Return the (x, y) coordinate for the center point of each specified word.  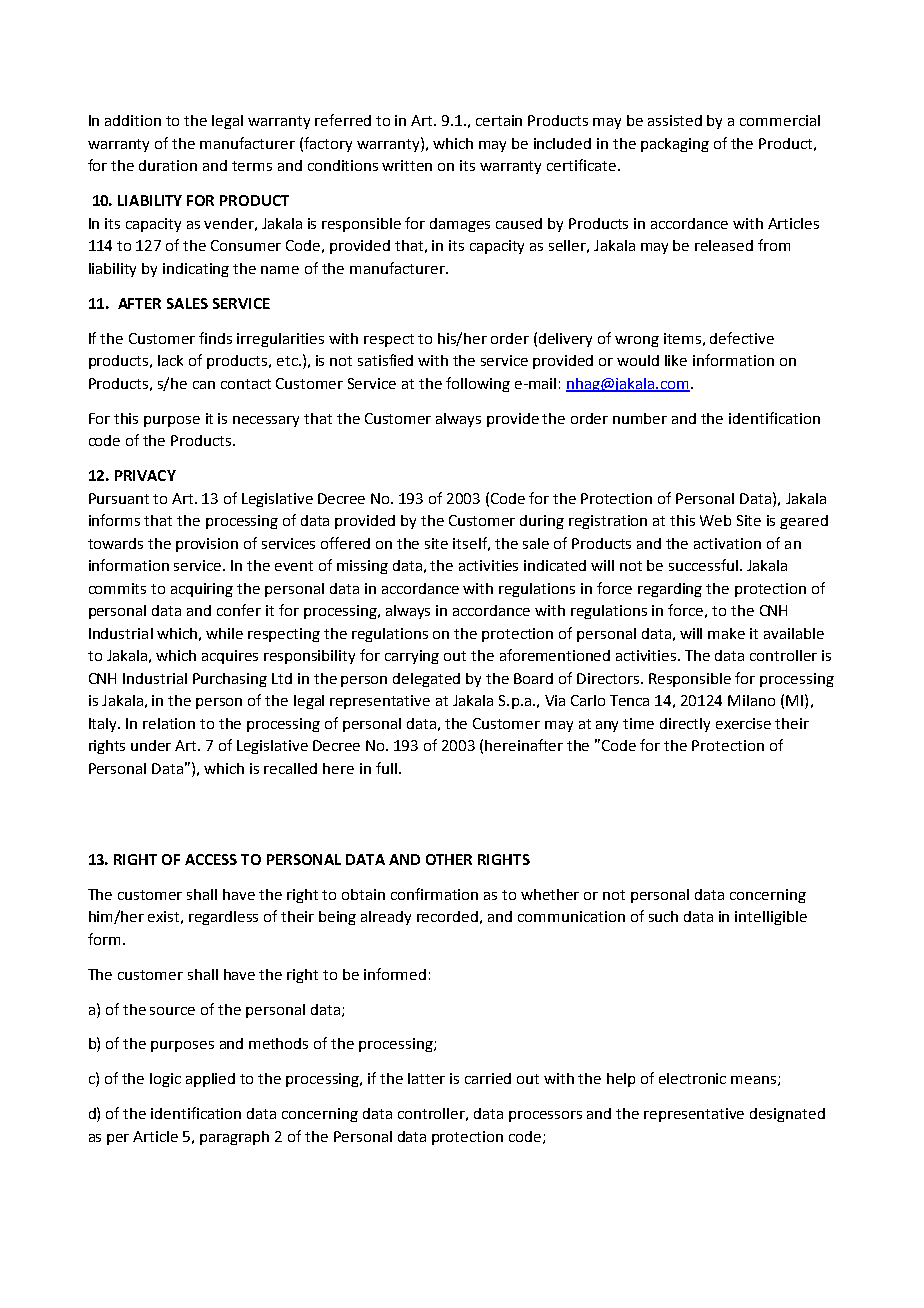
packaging (675, 145)
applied (210, 1080)
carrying (412, 657)
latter (426, 1078)
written (407, 165)
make (726, 633)
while (224, 633)
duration (168, 165)
